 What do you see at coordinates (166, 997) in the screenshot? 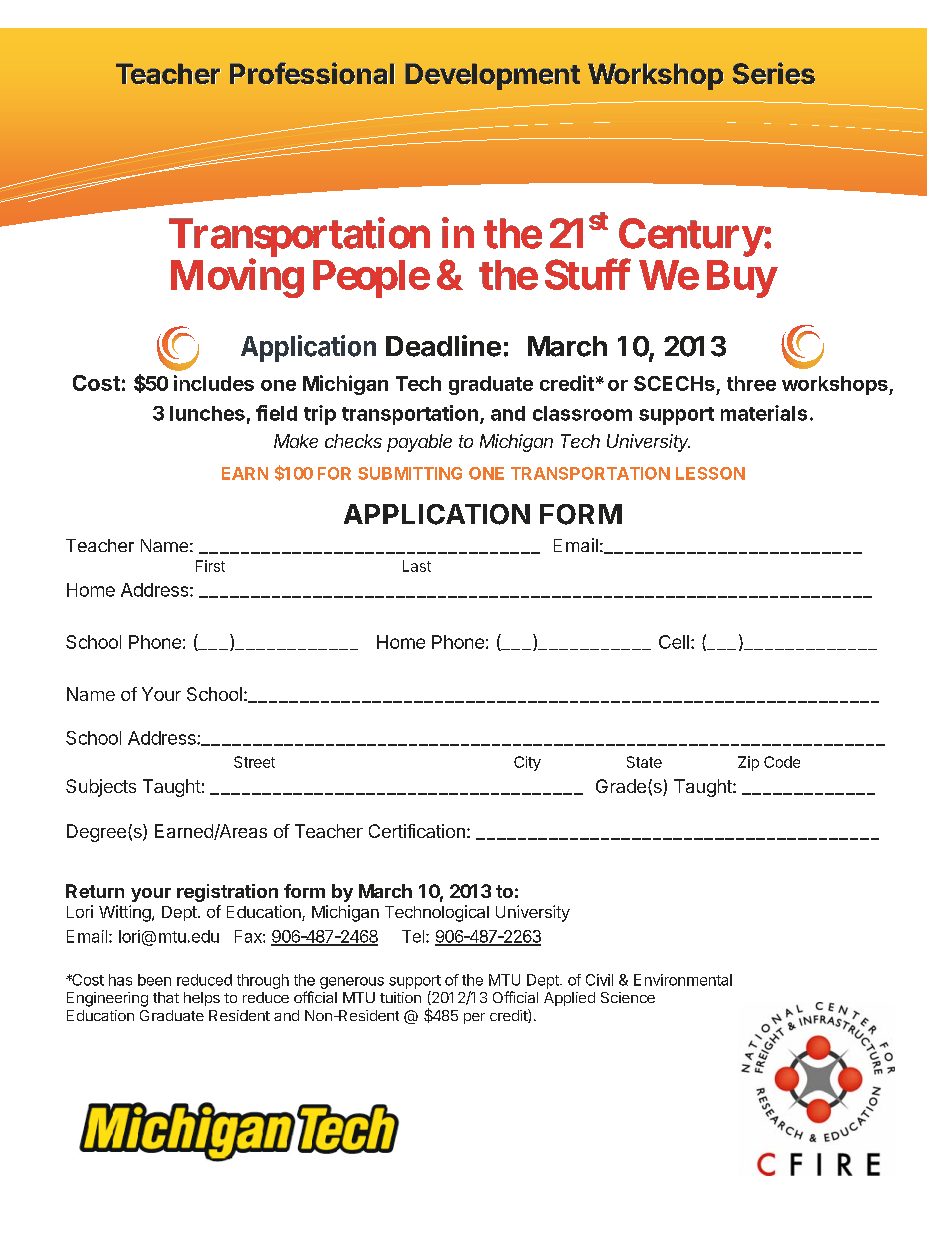
I see `that` at bounding box center [166, 997].
